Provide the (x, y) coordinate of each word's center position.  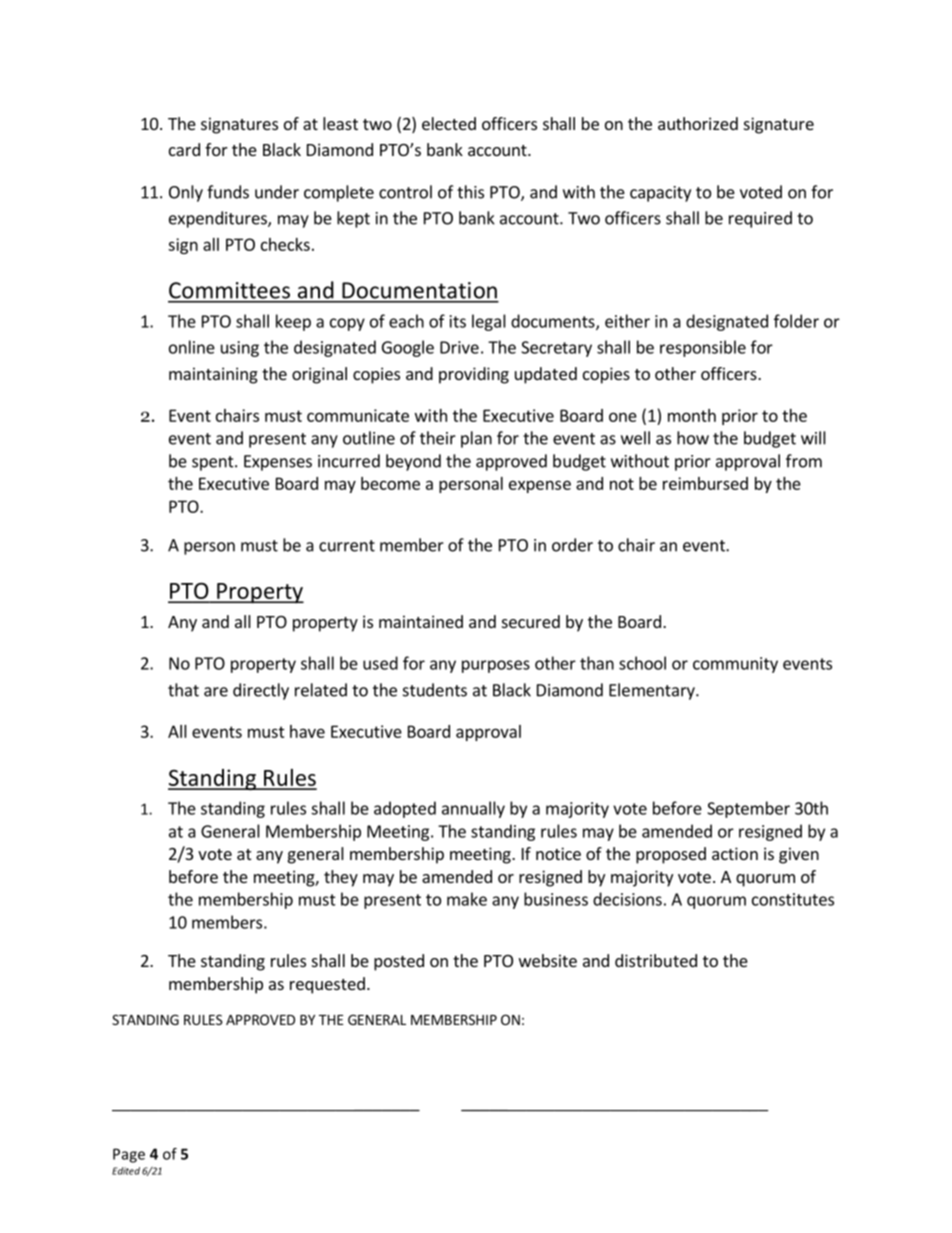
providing (474, 375)
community (735, 665)
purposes (496, 666)
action (735, 853)
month (692, 415)
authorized (698, 123)
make (467, 899)
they (341, 878)
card (184, 149)
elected (449, 123)
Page (129, 1155)
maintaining (213, 375)
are (216, 692)
